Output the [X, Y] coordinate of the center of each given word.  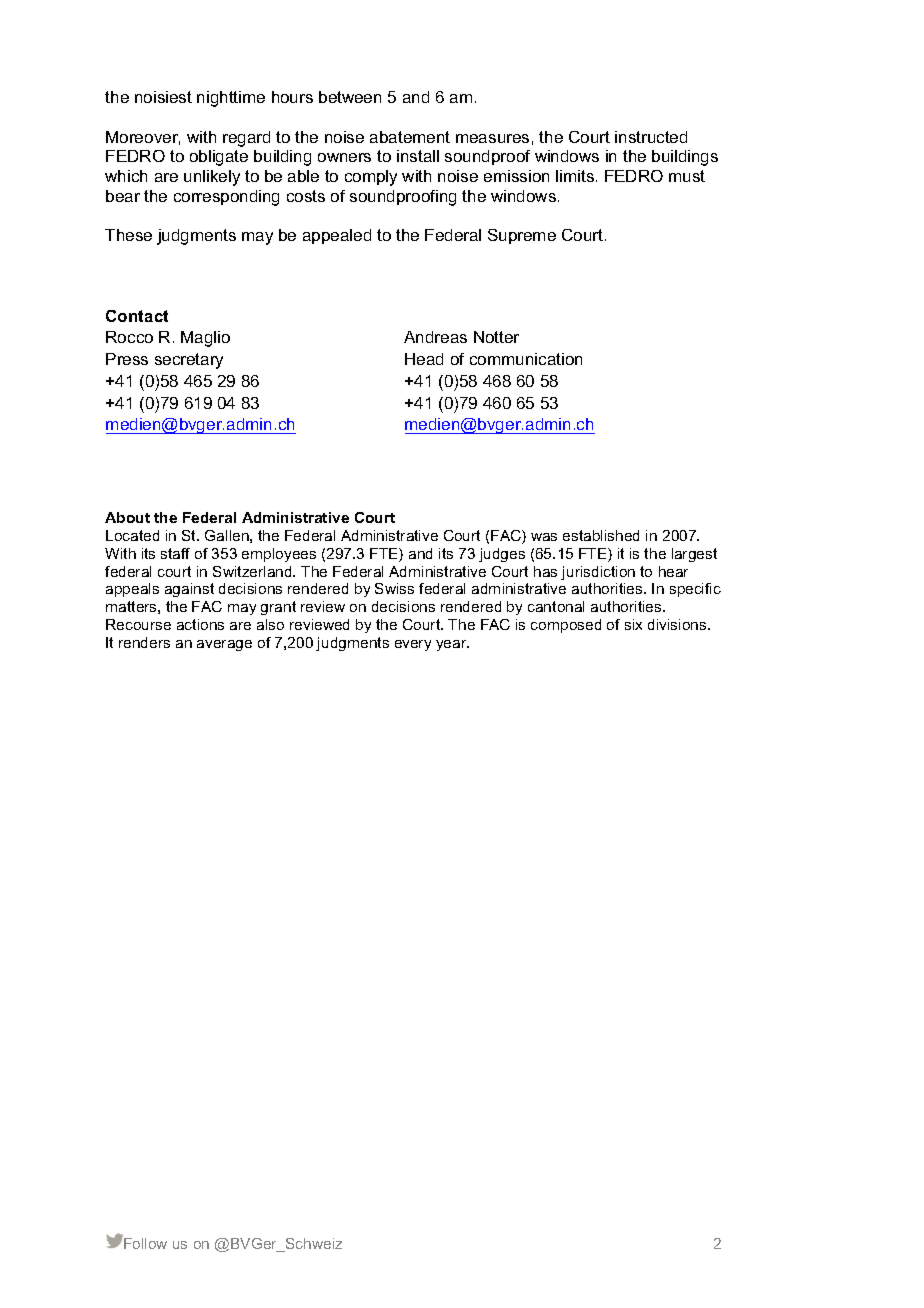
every [413, 645]
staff [175, 553]
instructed [651, 137]
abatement [410, 137]
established [601, 535]
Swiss [394, 588]
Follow [144, 1242]
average [224, 645]
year [452, 645]
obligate [219, 158]
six [633, 624]
